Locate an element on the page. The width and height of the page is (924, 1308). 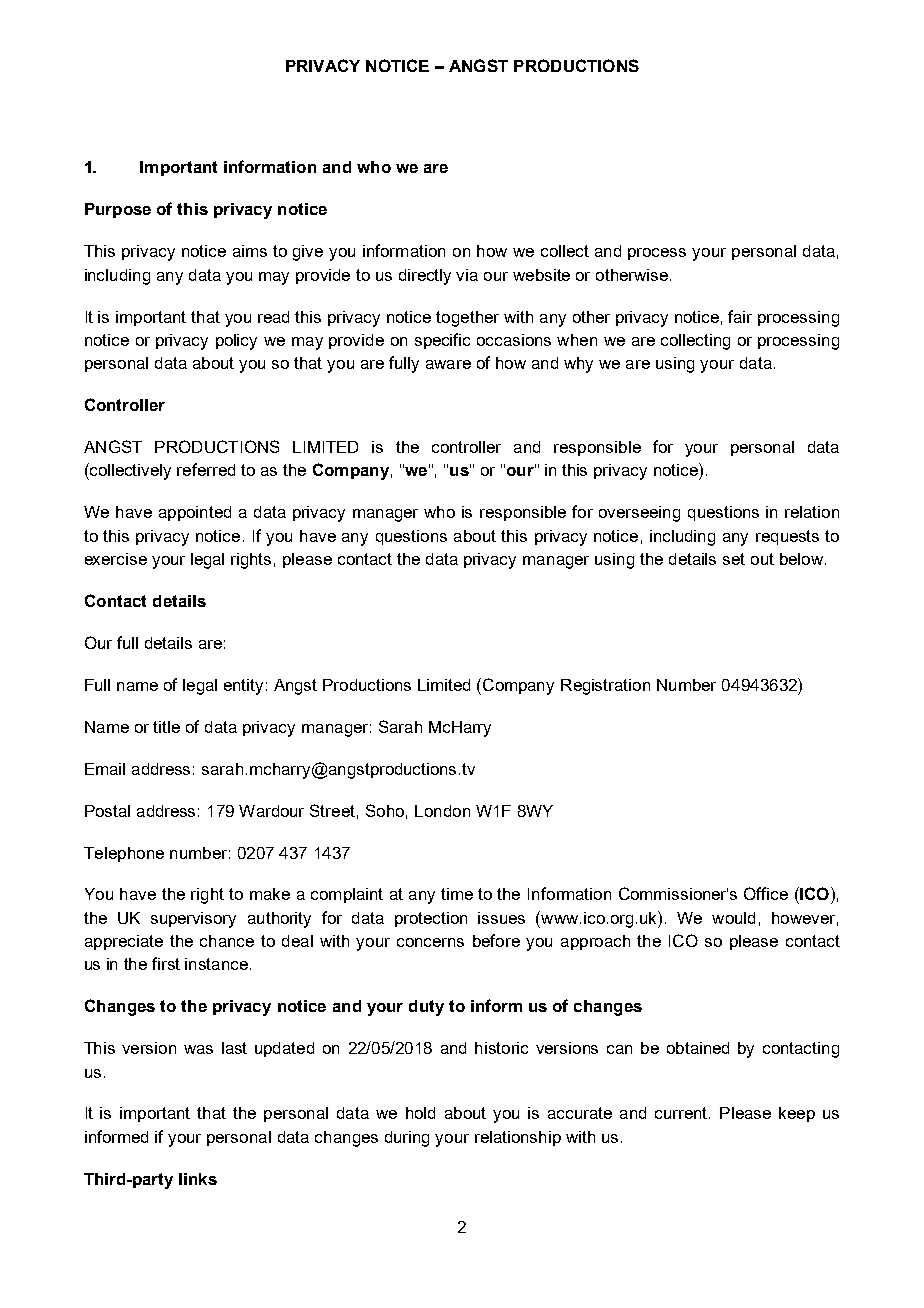
links is located at coordinates (198, 1179).
